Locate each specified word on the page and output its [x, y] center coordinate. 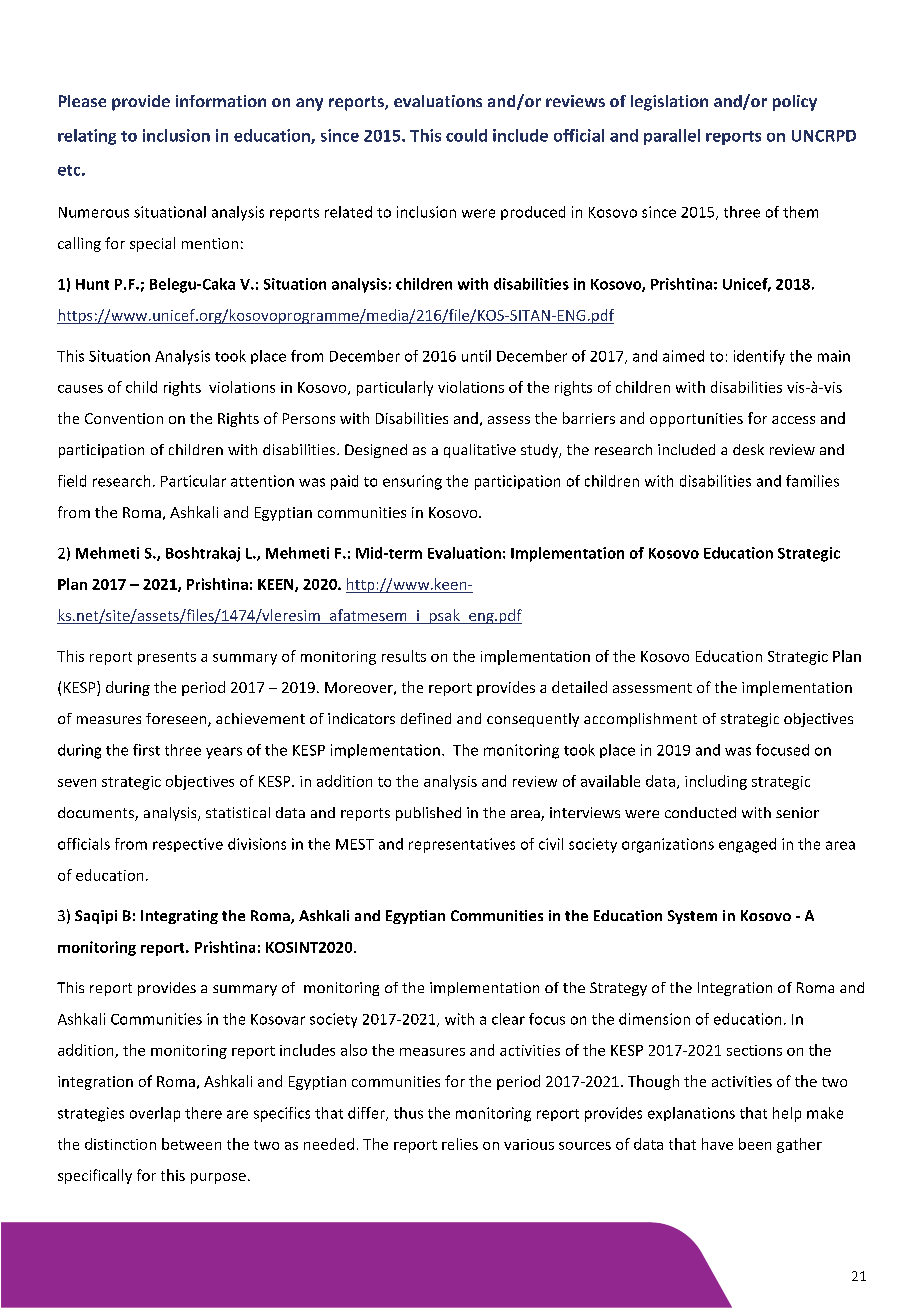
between [191, 1144]
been [755, 1144]
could [466, 135]
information [221, 101]
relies [460, 1144]
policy [795, 103]
